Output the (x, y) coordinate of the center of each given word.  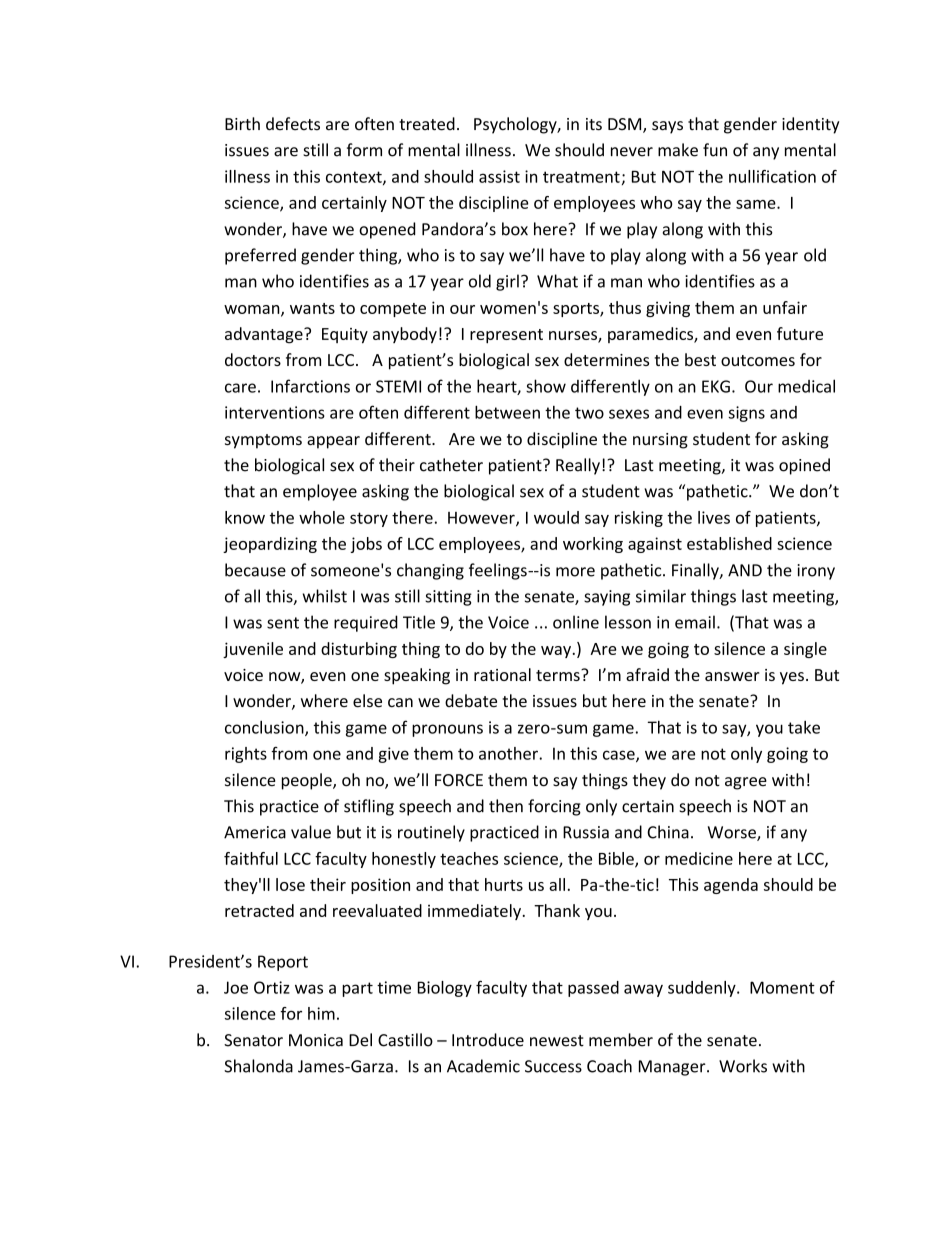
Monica (316, 1040)
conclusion (265, 728)
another (509, 753)
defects (293, 124)
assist (499, 176)
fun (715, 150)
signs (746, 414)
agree (746, 783)
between (507, 412)
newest (557, 1041)
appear (333, 442)
